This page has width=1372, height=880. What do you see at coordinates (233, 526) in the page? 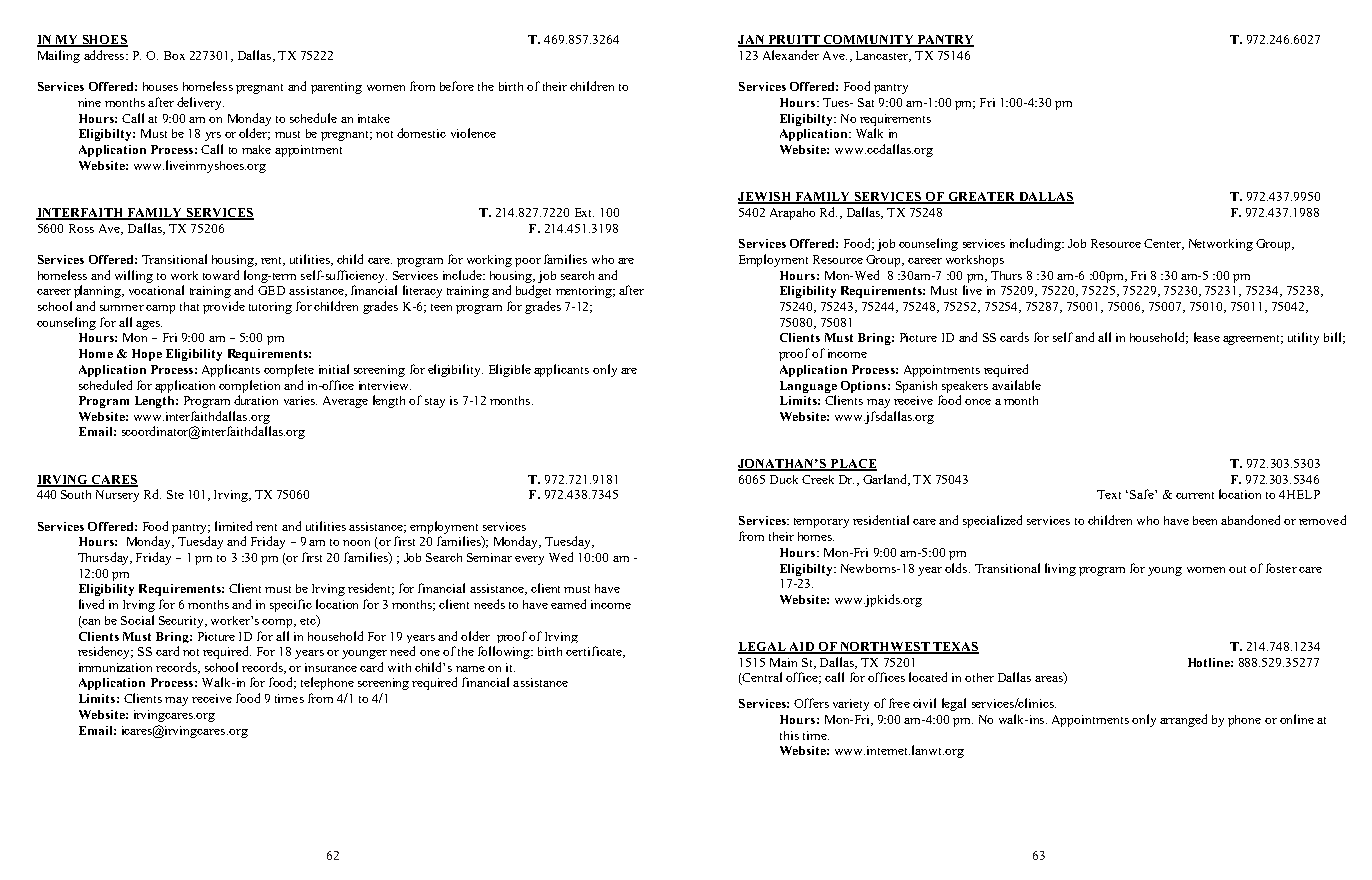
I see `limited` at bounding box center [233, 526].
